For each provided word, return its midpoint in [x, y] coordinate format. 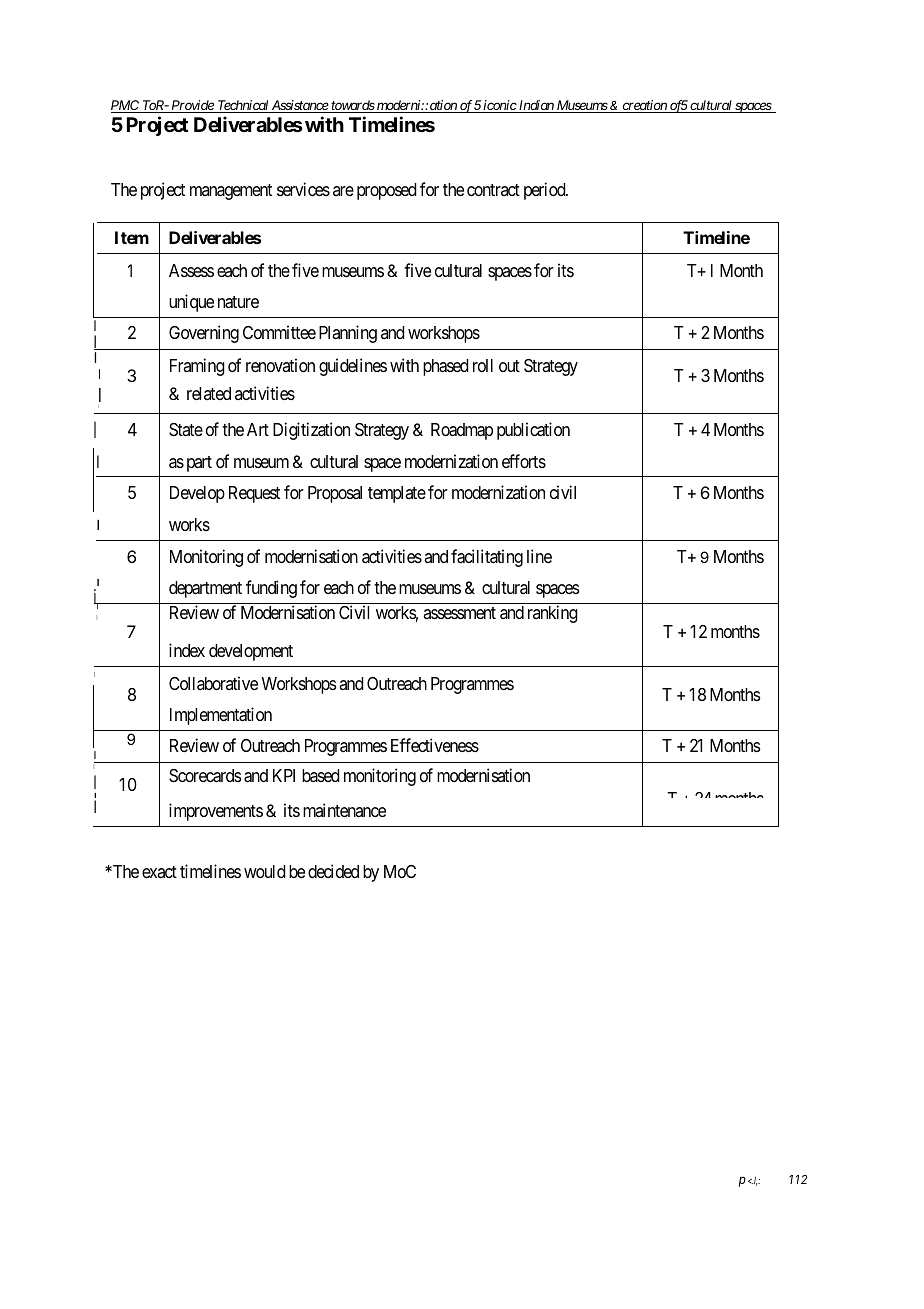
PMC [126, 106]
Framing [197, 367]
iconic [500, 106]
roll [483, 365]
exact [159, 872]
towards [352, 106]
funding [271, 589]
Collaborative [213, 683]
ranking [553, 614]
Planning [348, 334]
